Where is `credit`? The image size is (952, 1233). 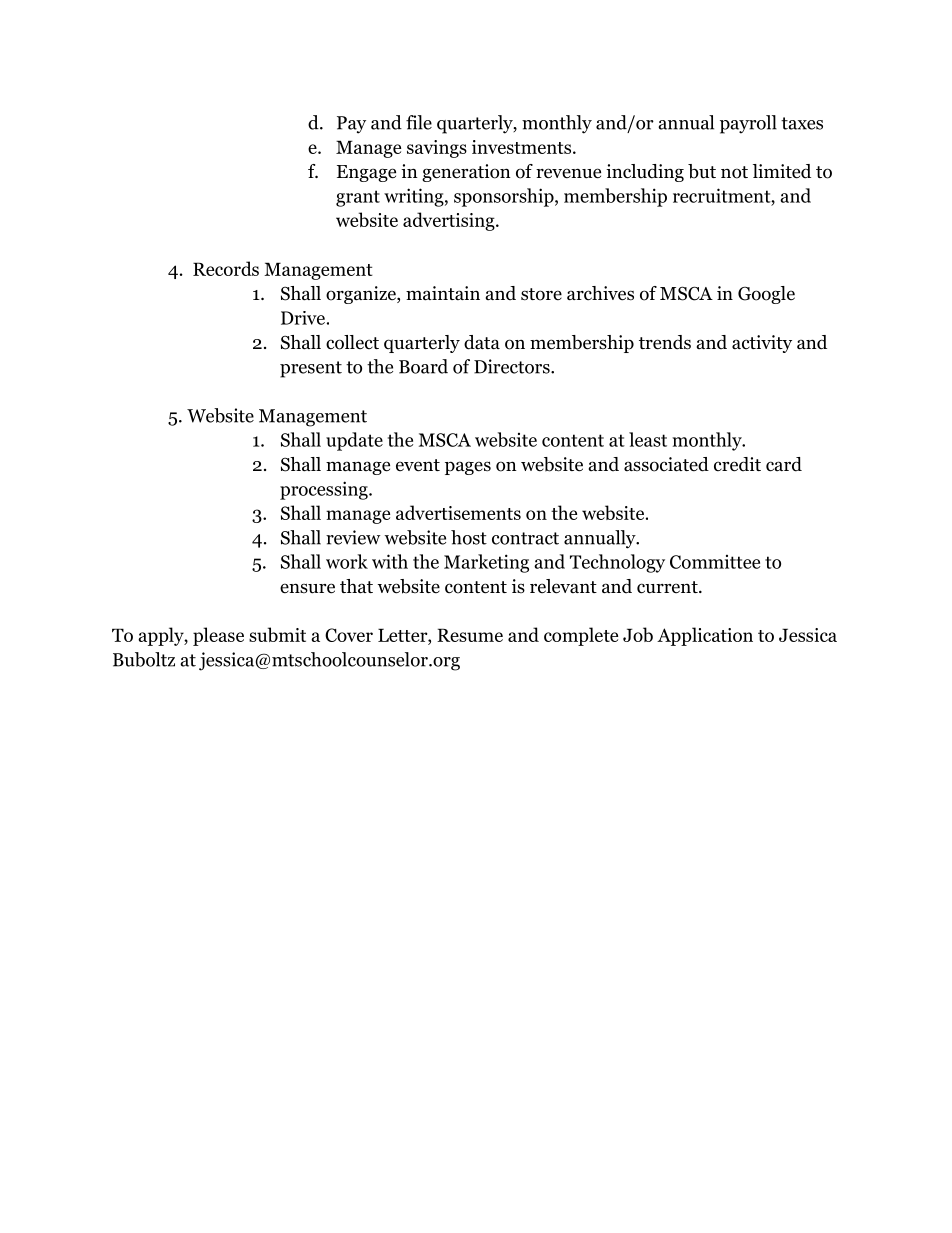
credit is located at coordinates (737, 464).
